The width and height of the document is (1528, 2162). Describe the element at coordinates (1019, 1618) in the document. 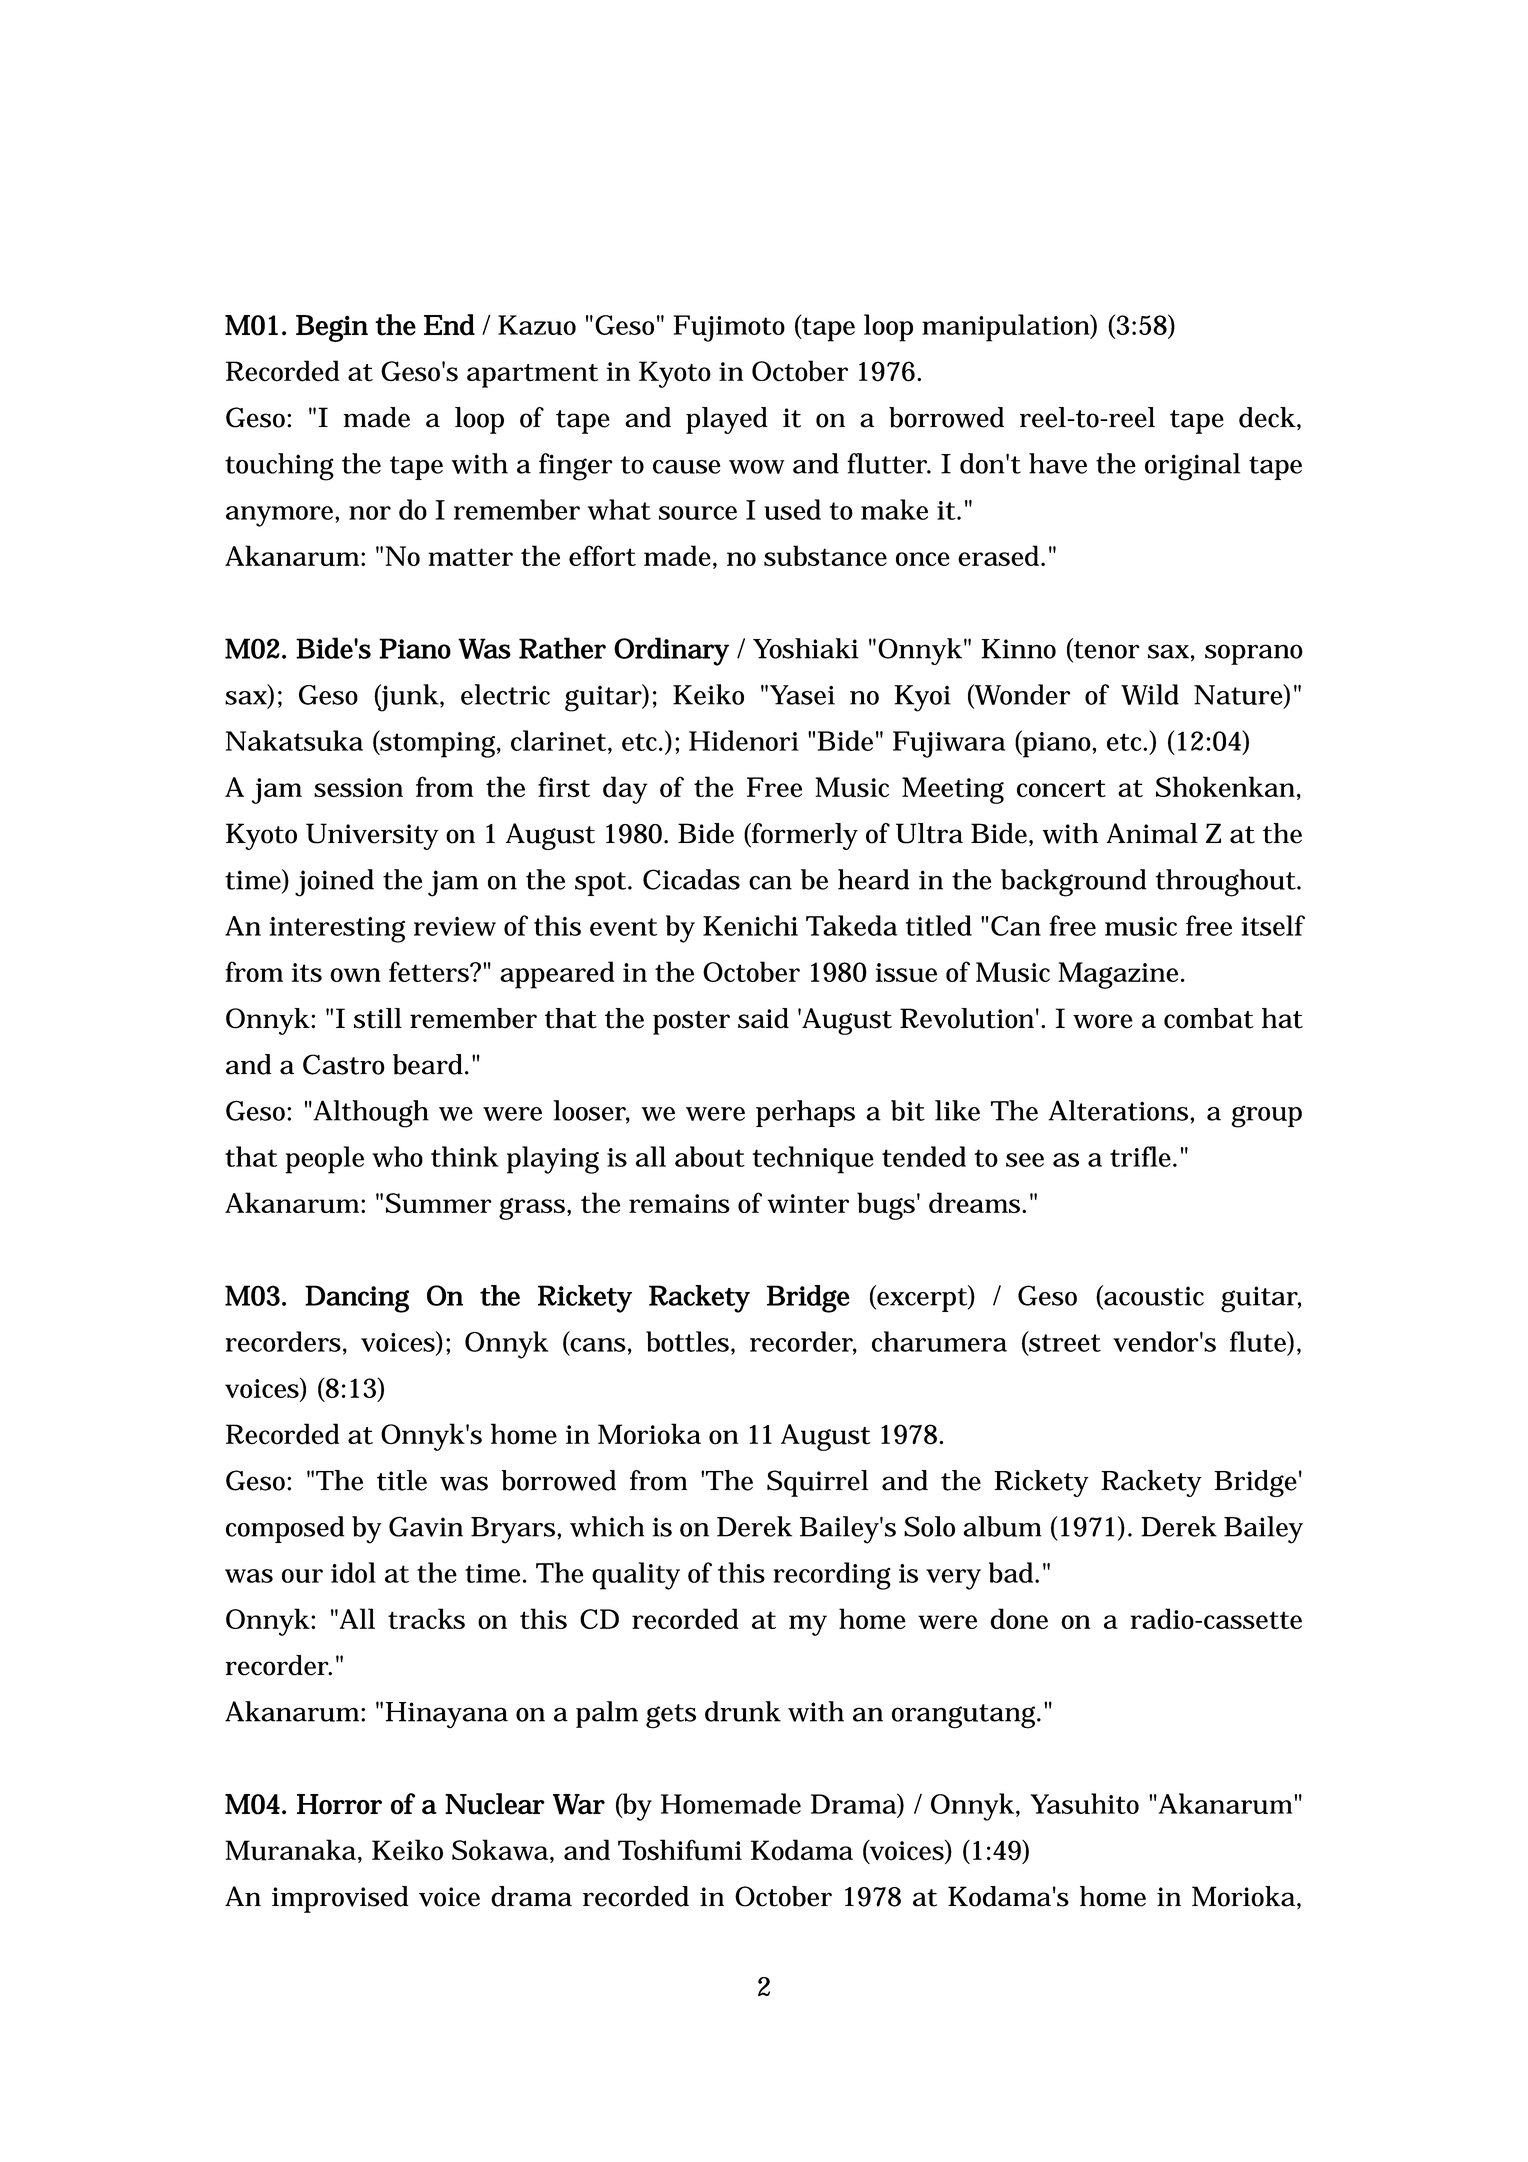

I see `done` at that location.
